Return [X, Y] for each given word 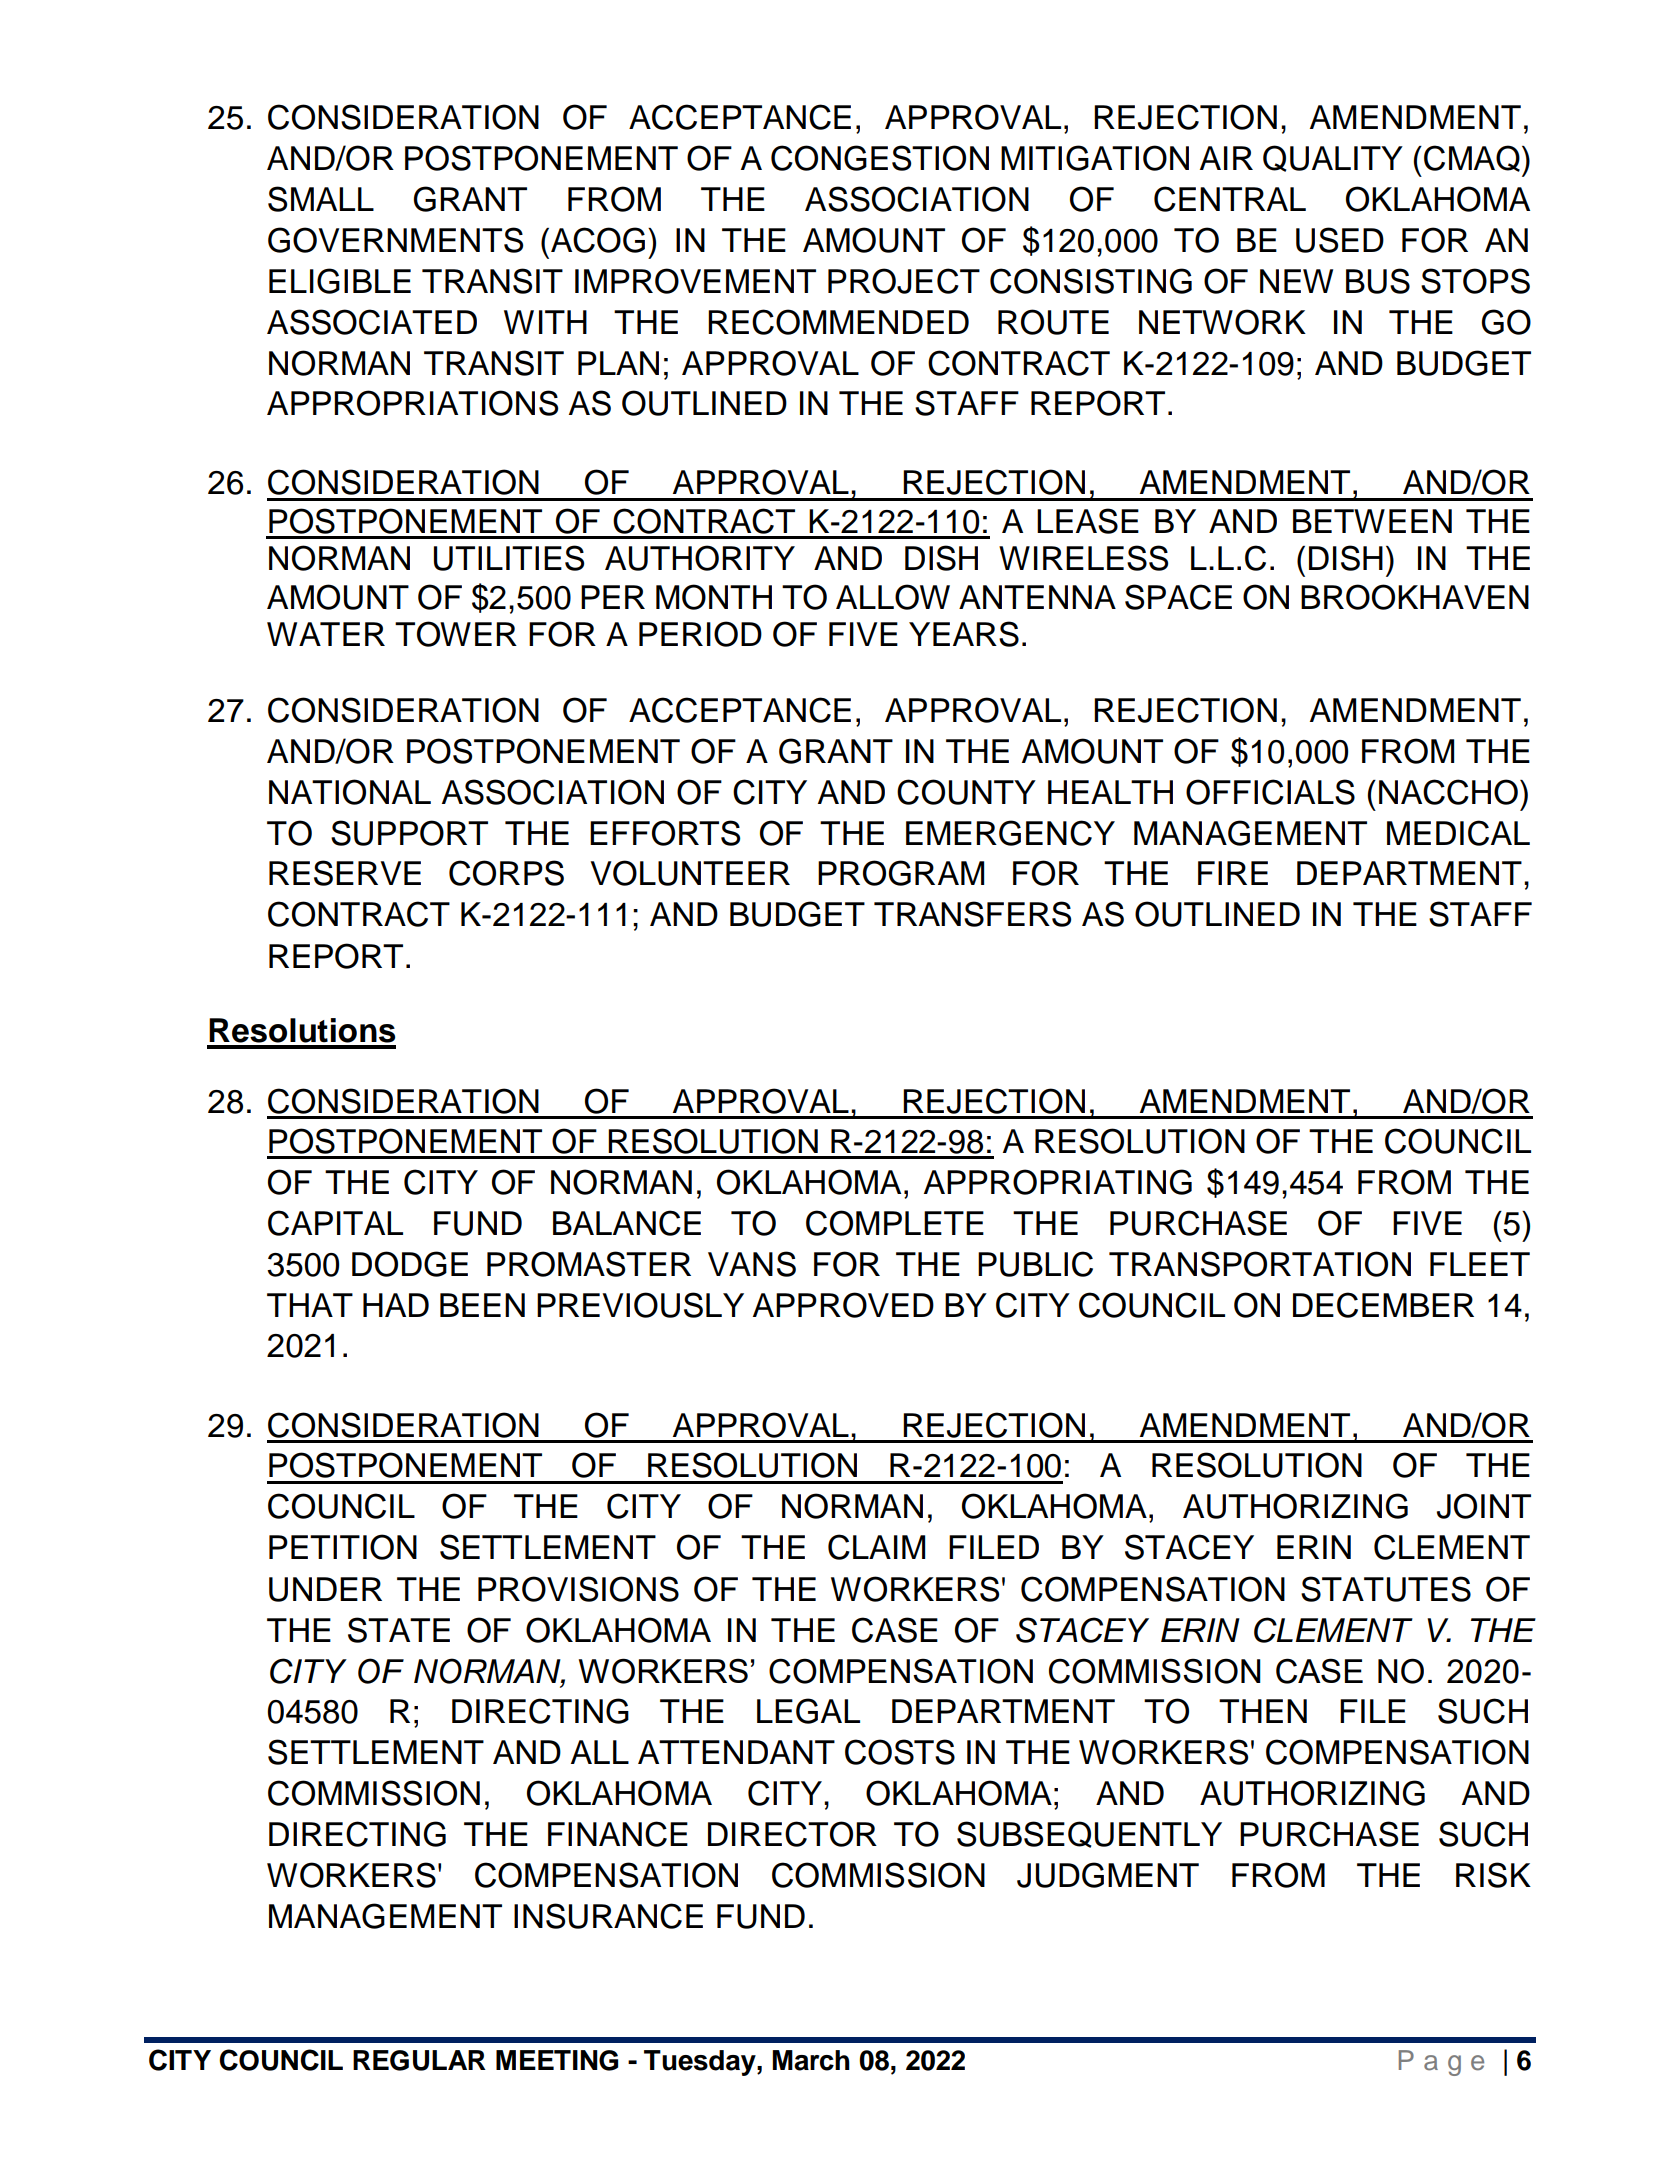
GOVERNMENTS [395, 240]
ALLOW [893, 597]
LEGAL [808, 1711]
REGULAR [419, 2060]
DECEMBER [1383, 1305]
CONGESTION [880, 158]
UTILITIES [509, 558]
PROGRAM [901, 873]
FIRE [1233, 873]
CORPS [506, 873]
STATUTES [1386, 1589]
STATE [399, 1630]
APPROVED [843, 1305]
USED [1340, 240]
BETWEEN [1372, 521]
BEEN [482, 1305]
